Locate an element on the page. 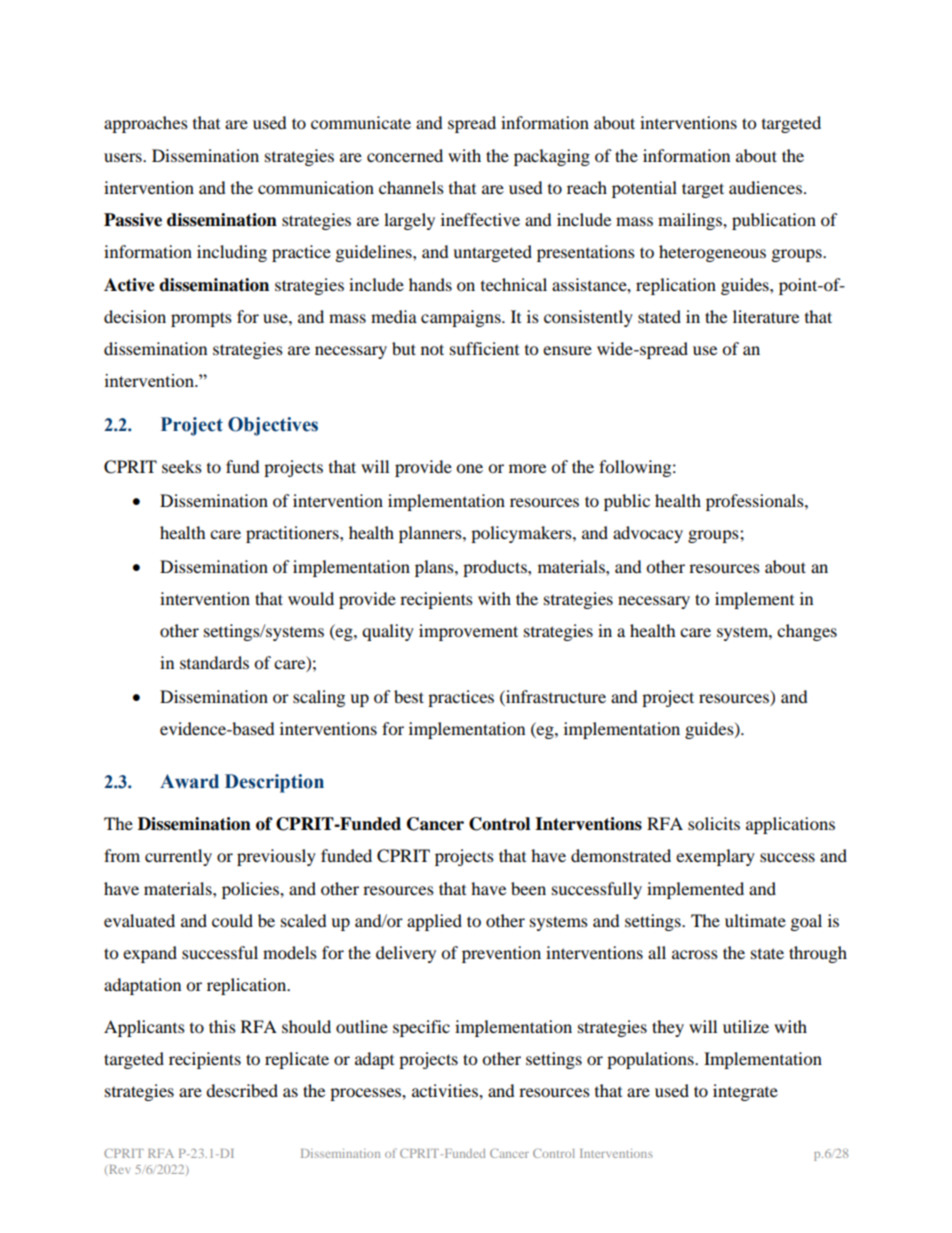 This image has height=1233, width=952. improvement is located at coordinates (468, 632).
